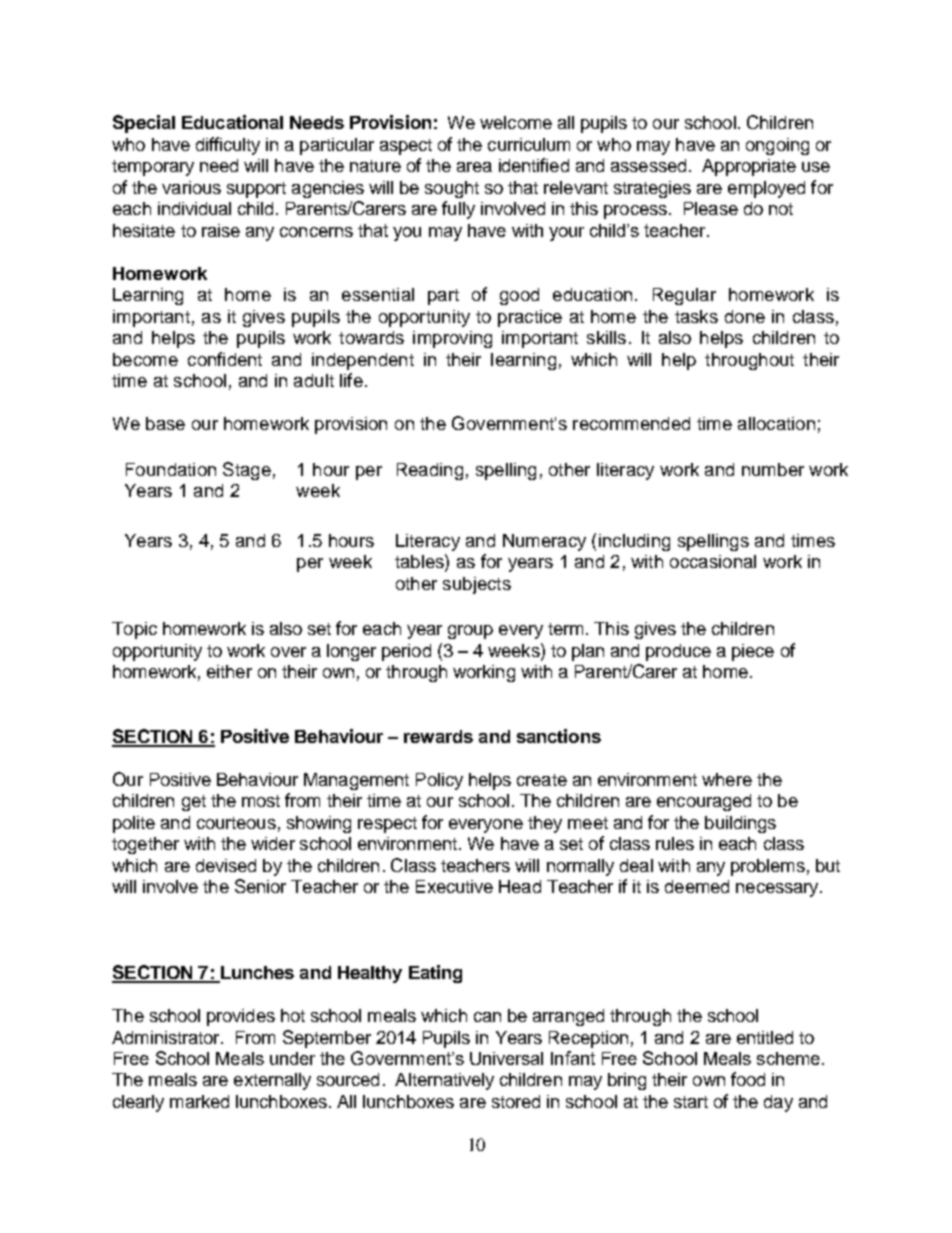 The width and height of the page is (952, 1233). I want to click on group, so click(470, 632).
